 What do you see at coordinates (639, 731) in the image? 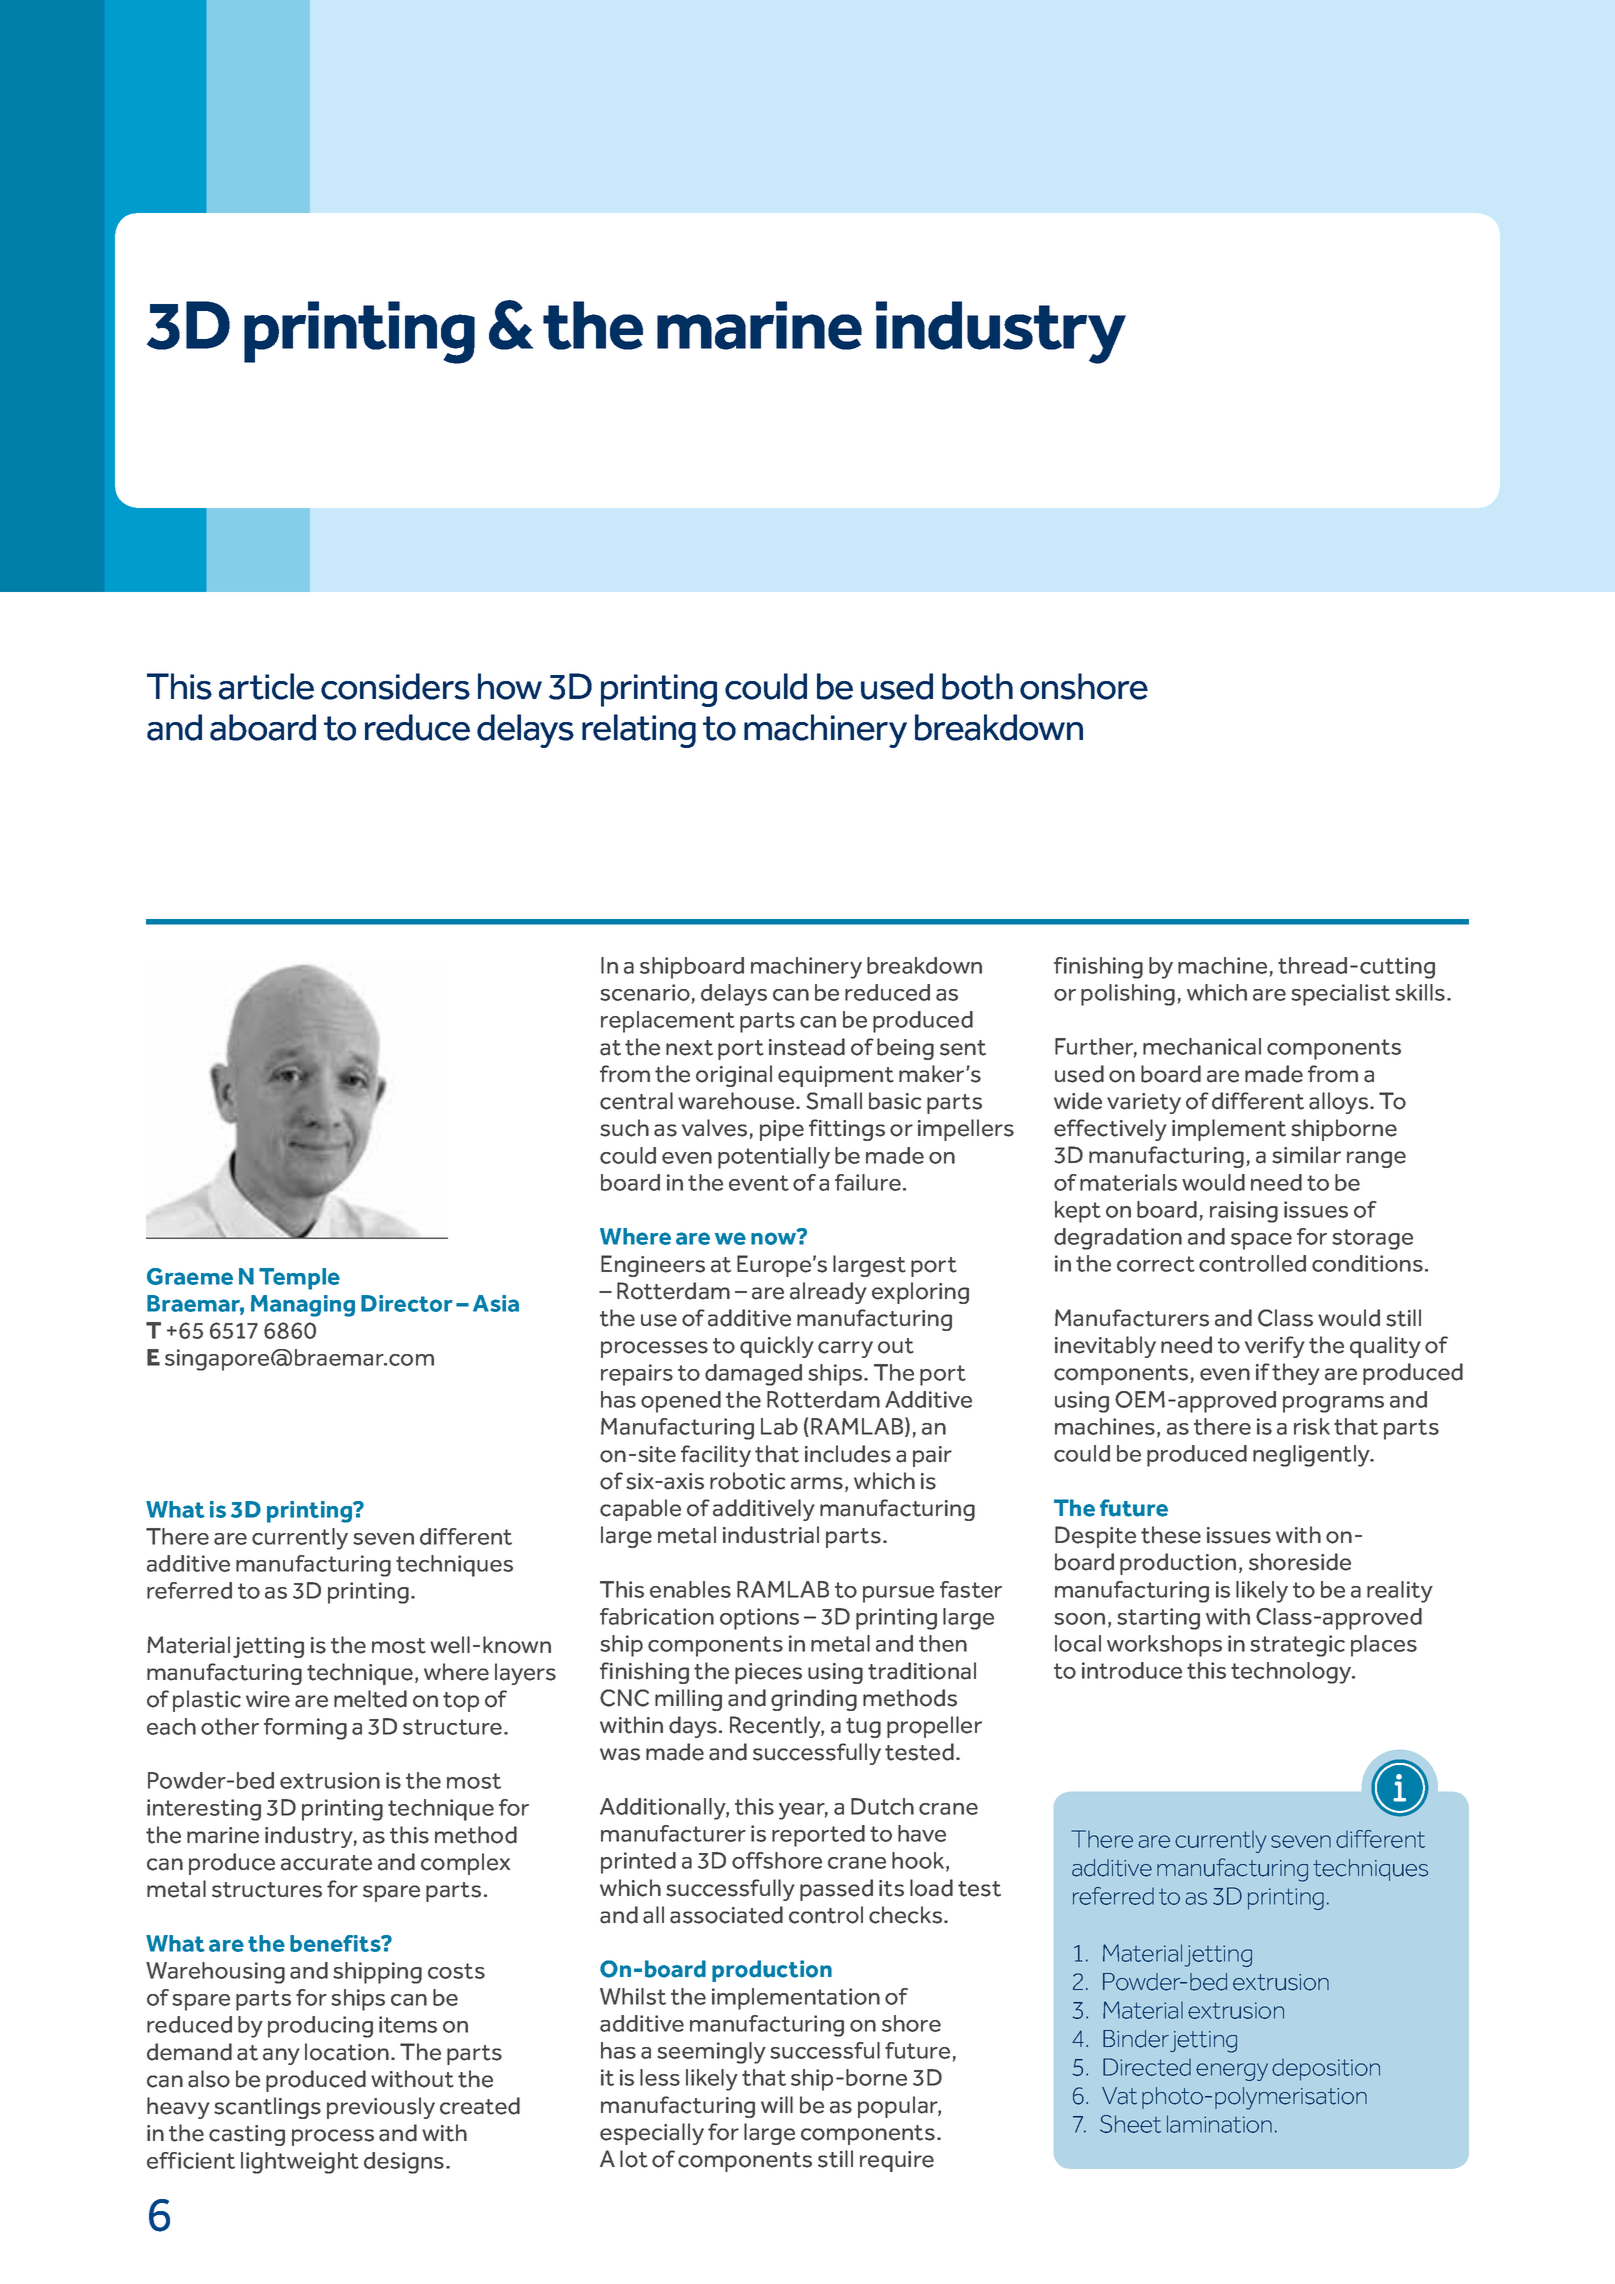
I see `relating` at bounding box center [639, 731].
